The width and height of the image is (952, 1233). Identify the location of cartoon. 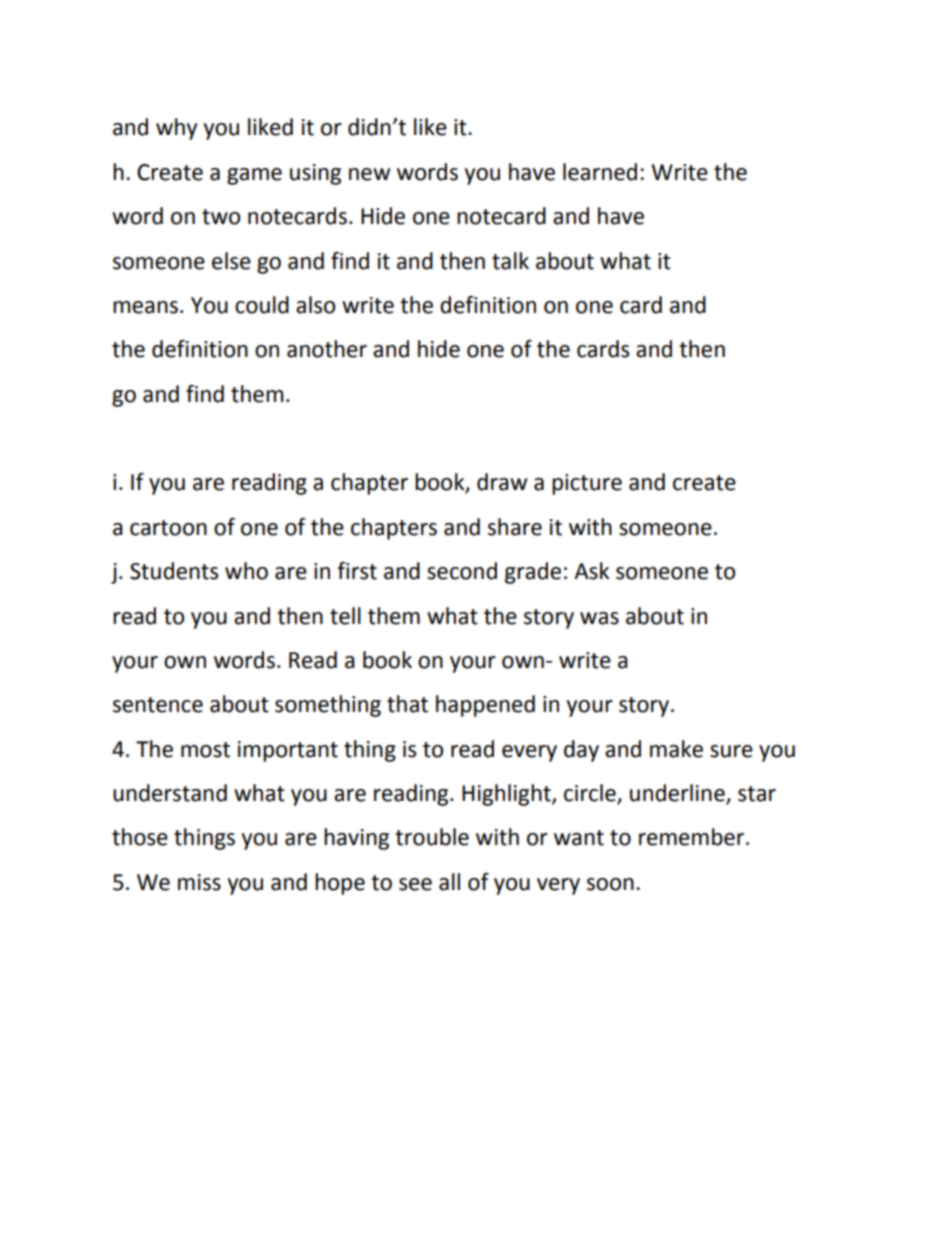
(168, 528).
